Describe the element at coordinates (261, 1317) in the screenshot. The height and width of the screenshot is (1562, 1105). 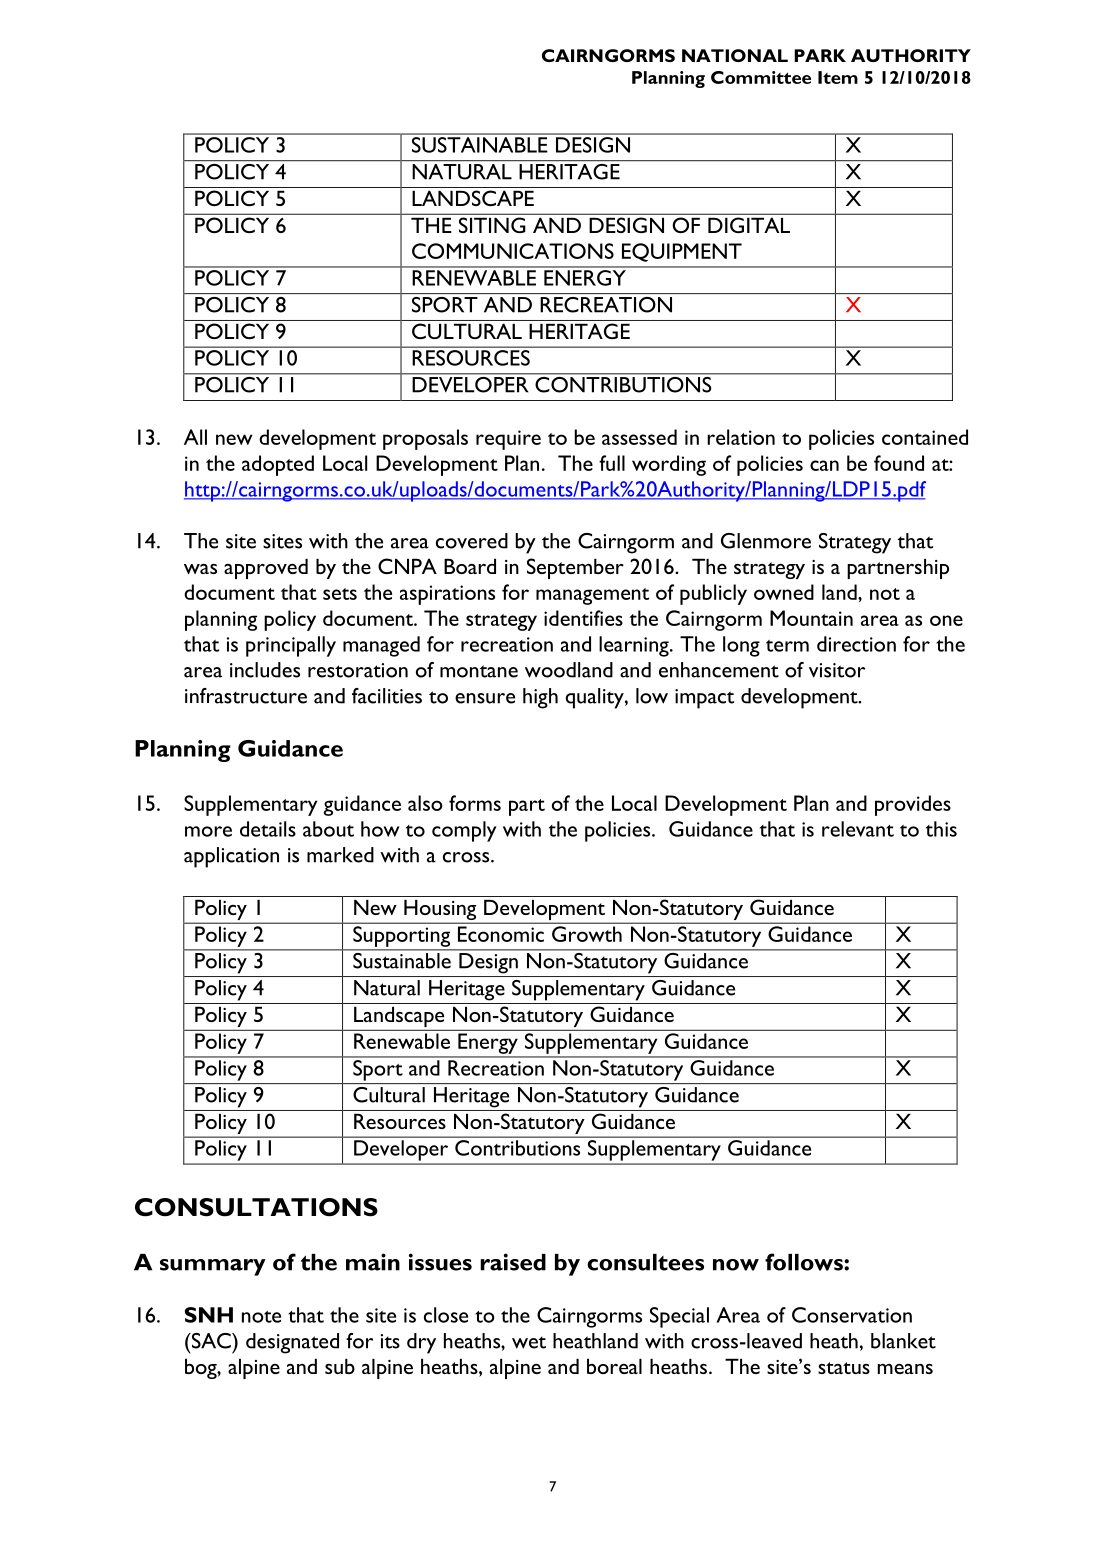
I see `note` at that location.
